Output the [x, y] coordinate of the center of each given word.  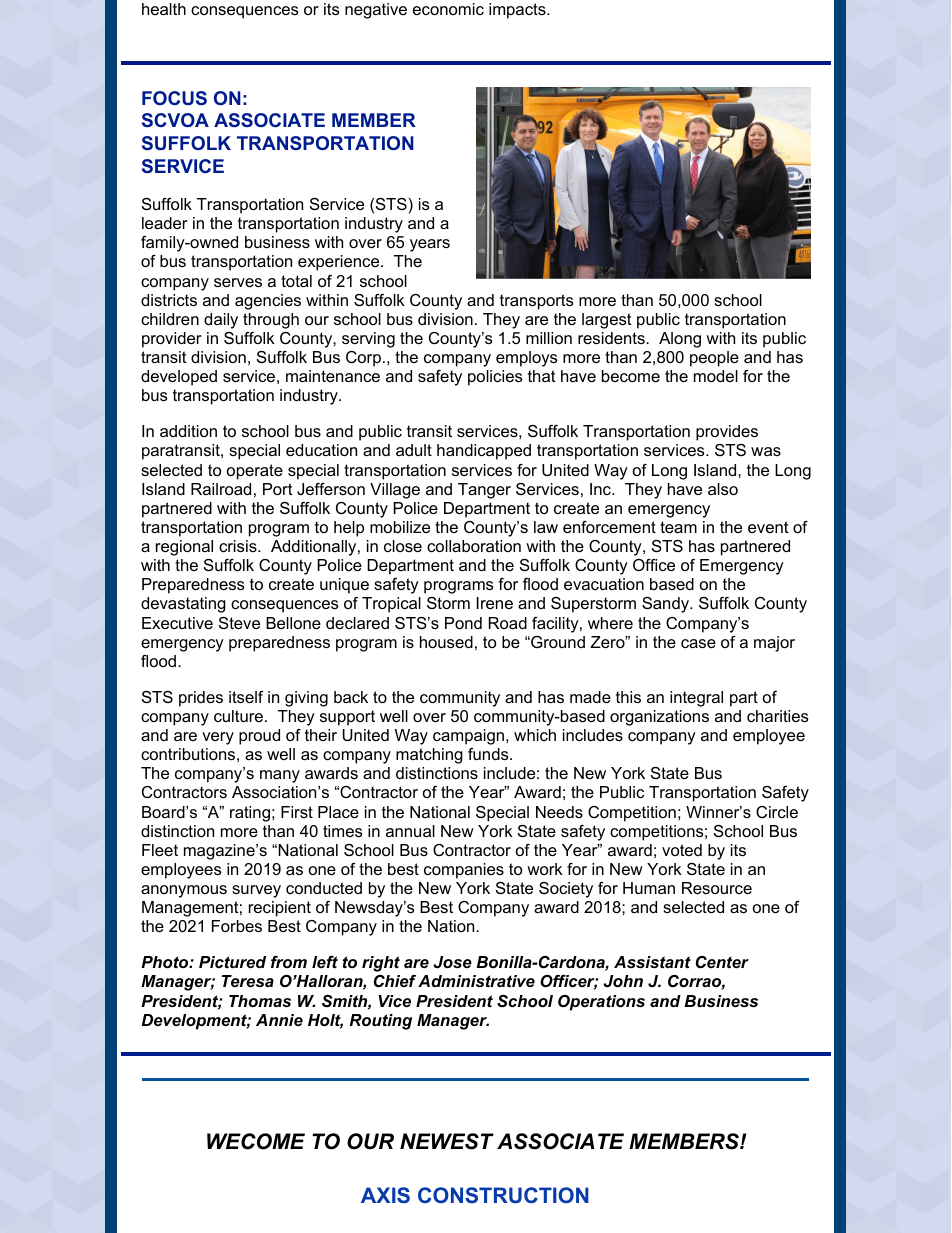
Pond [463, 623]
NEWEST [447, 1141]
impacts [518, 11]
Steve [239, 623]
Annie [279, 1020]
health [164, 9]
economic [448, 9]
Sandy [667, 605]
